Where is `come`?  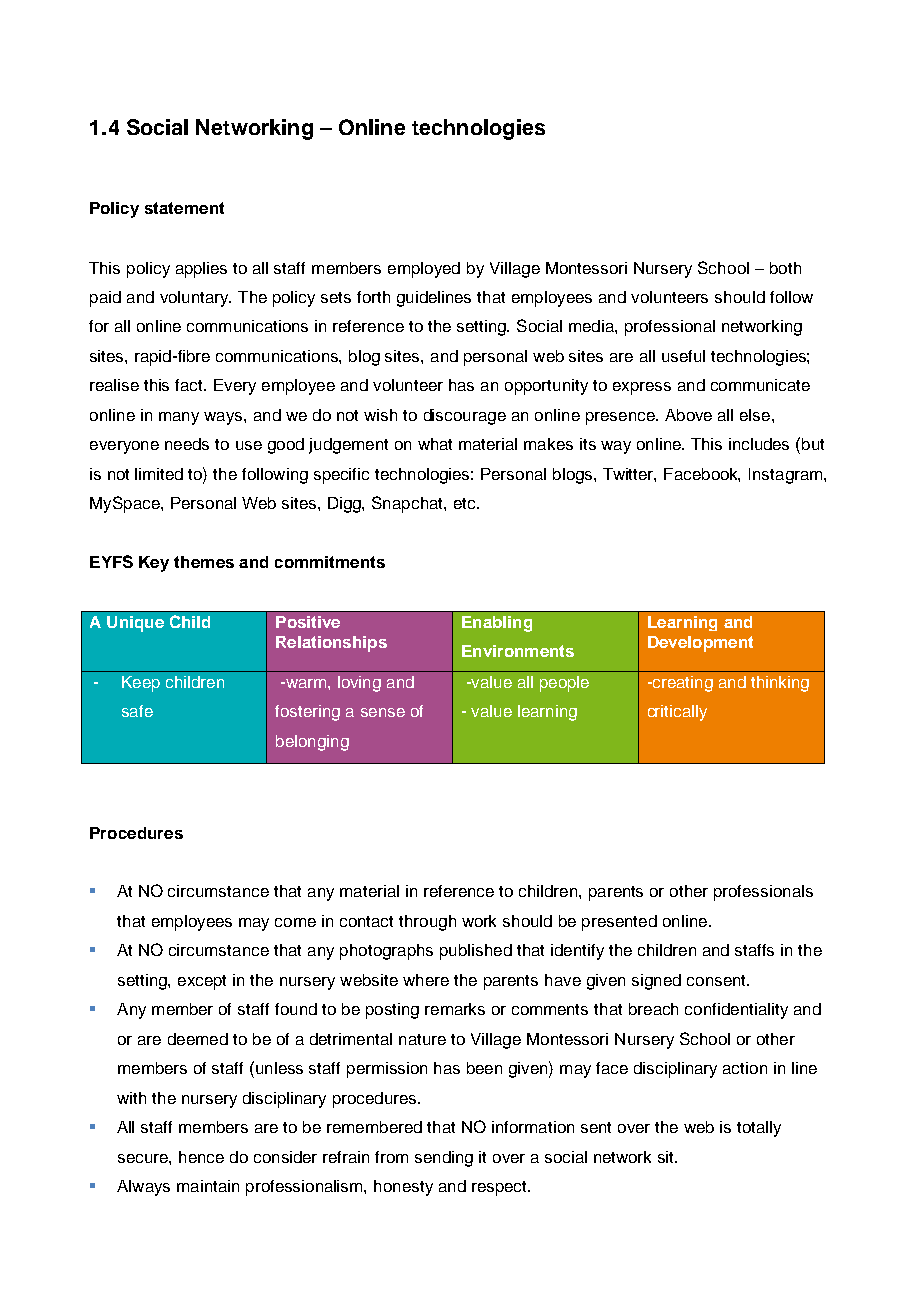 come is located at coordinates (295, 922).
